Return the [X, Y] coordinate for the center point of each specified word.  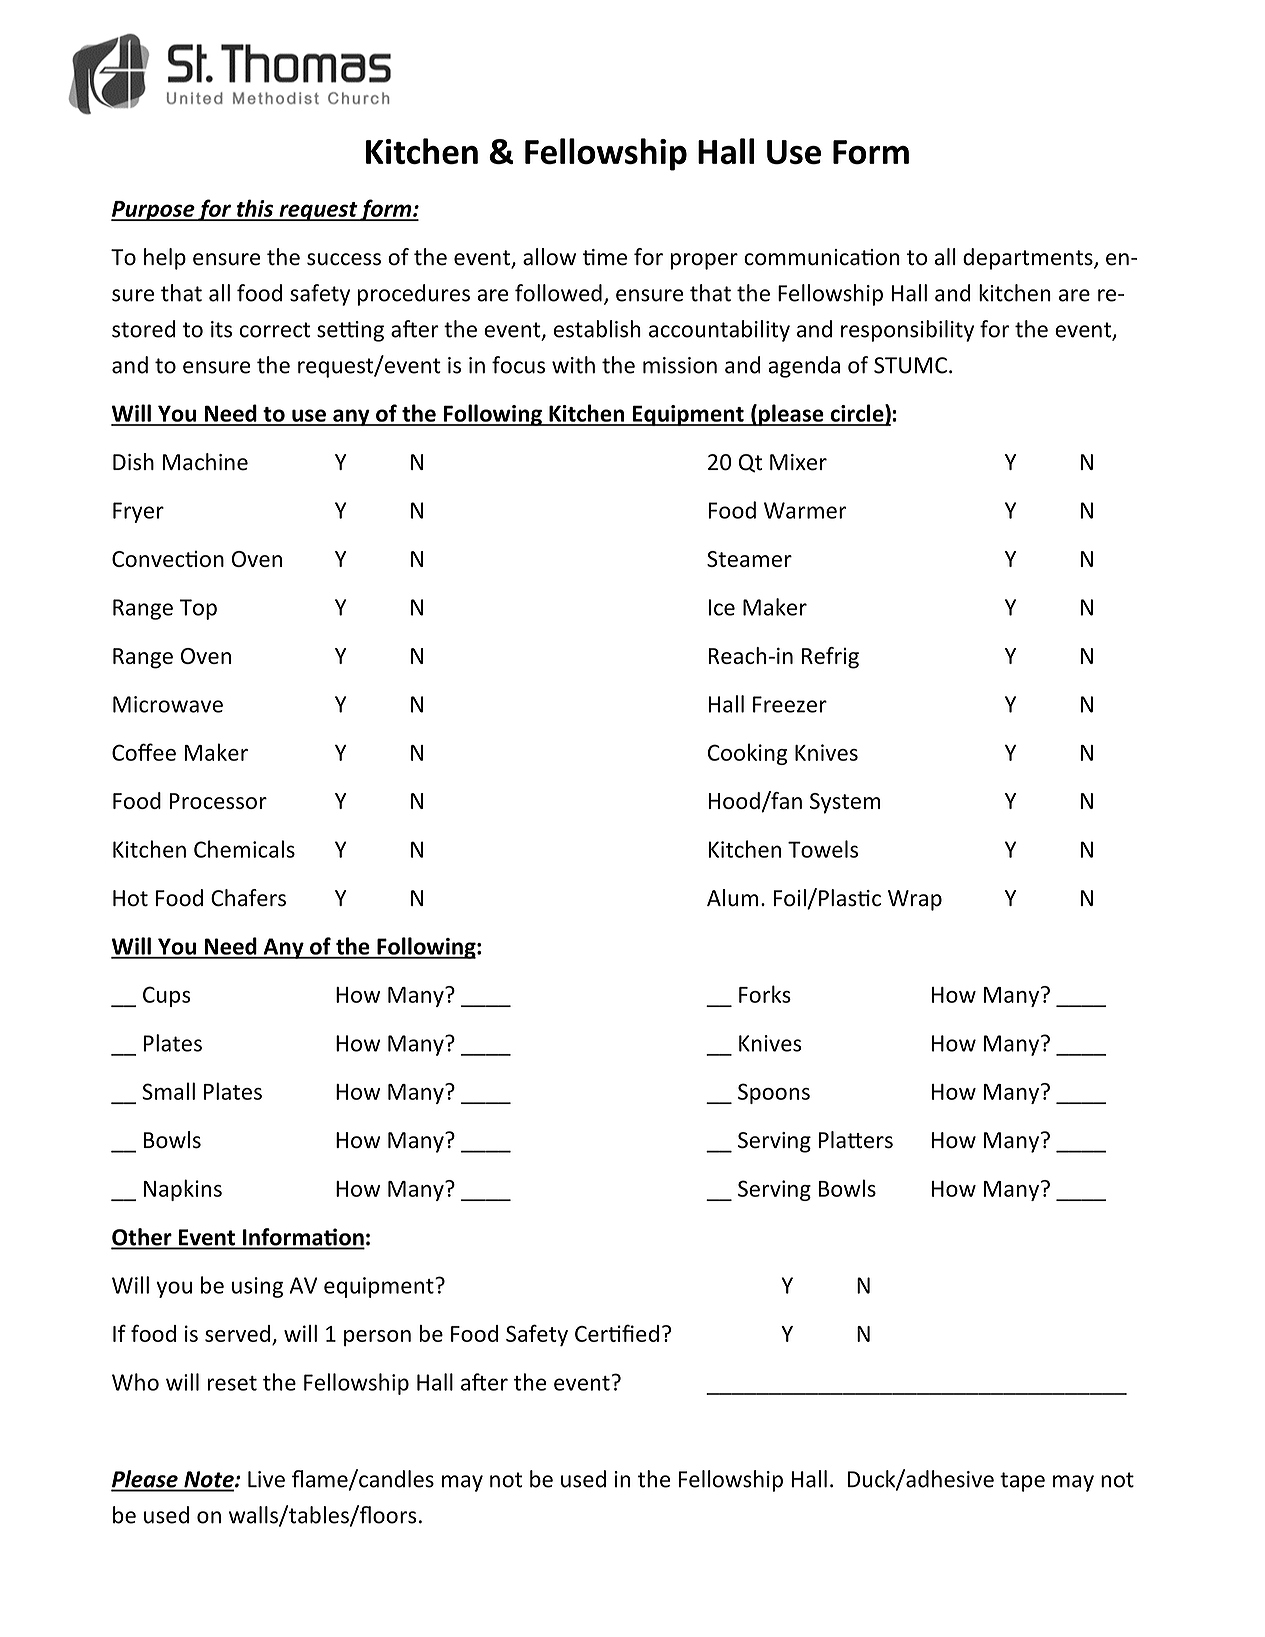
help [165, 259]
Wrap [915, 900]
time [604, 257]
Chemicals [244, 849]
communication [822, 257]
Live [266, 1479]
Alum [732, 898]
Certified [617, 1333]
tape [1022, 1482]
